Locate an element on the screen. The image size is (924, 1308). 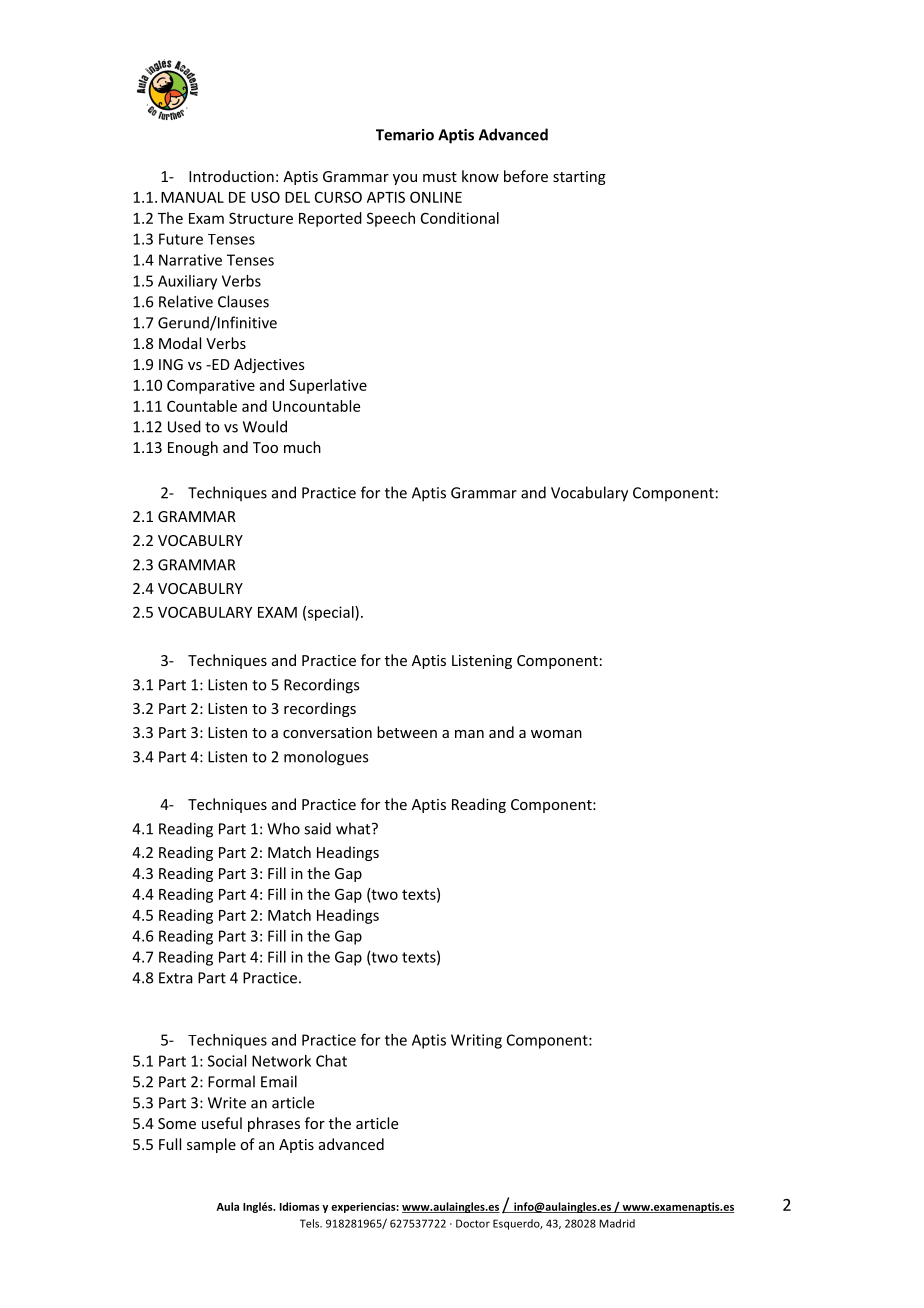
Enough is located at coordinates (193, 448).
